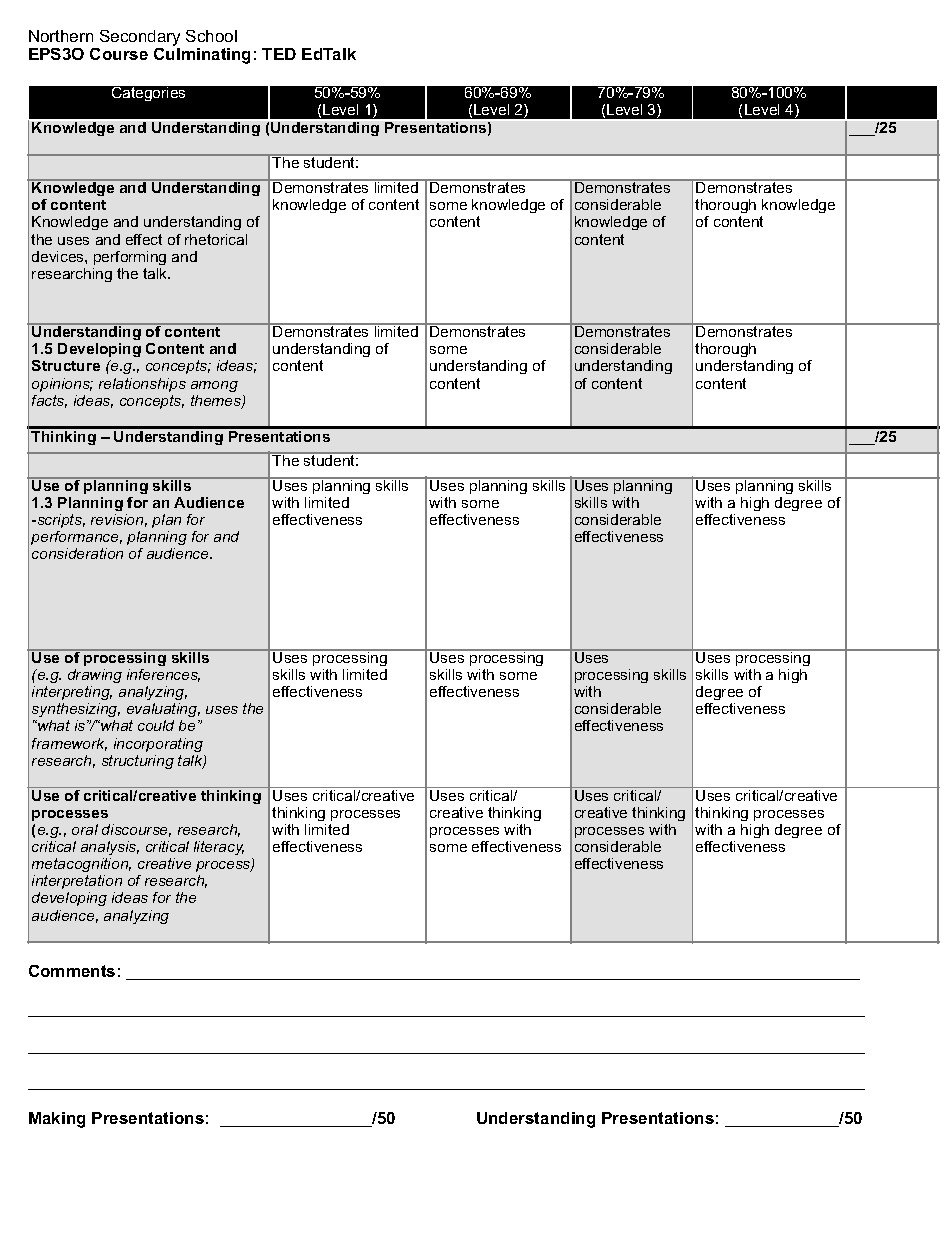 Image resolution: width=952 pixels, height=1233 pixels. Describe the element at coordinates (139, 39) in the screenshot. I see `Secondary` at that location.
